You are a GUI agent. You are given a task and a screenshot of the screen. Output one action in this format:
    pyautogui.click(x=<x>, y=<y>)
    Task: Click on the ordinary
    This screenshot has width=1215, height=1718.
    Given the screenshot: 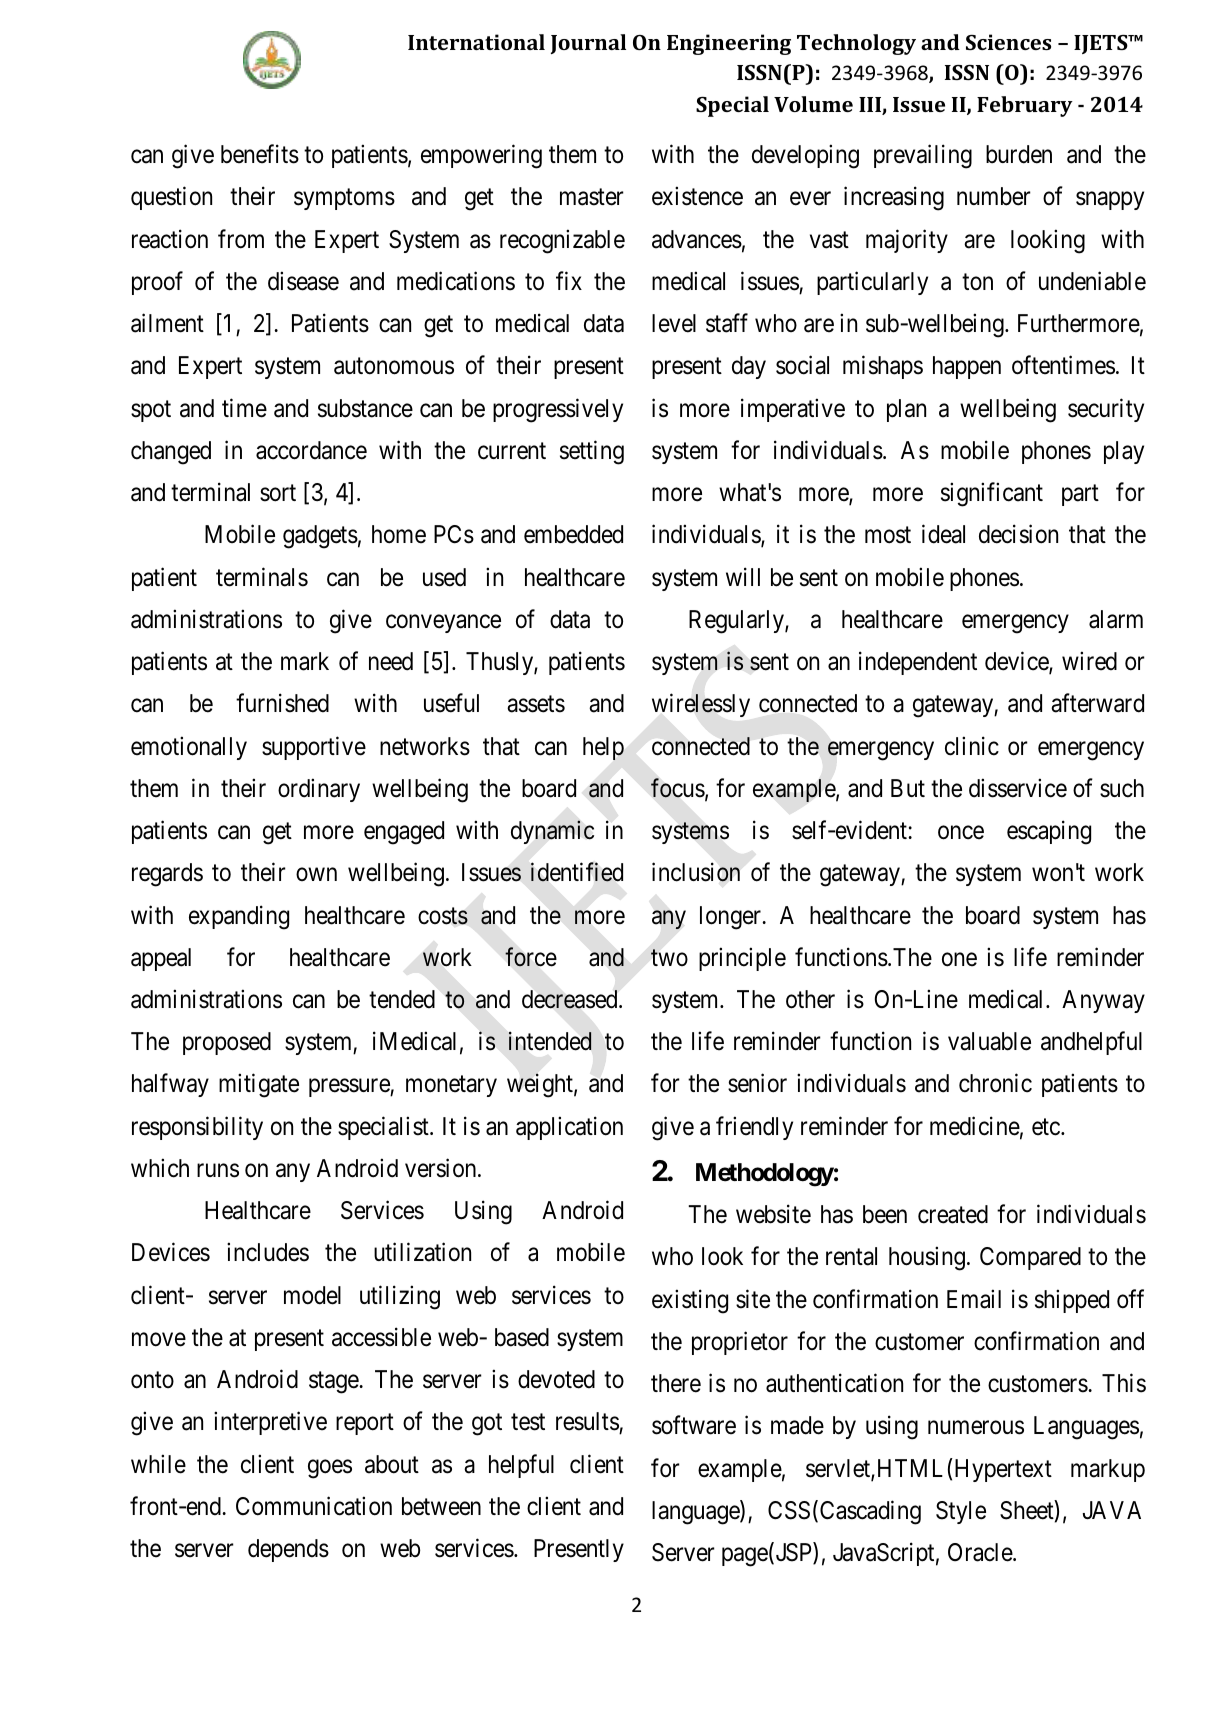 What is the action you would take?
    pyautogui.click(x=319, y=790)
